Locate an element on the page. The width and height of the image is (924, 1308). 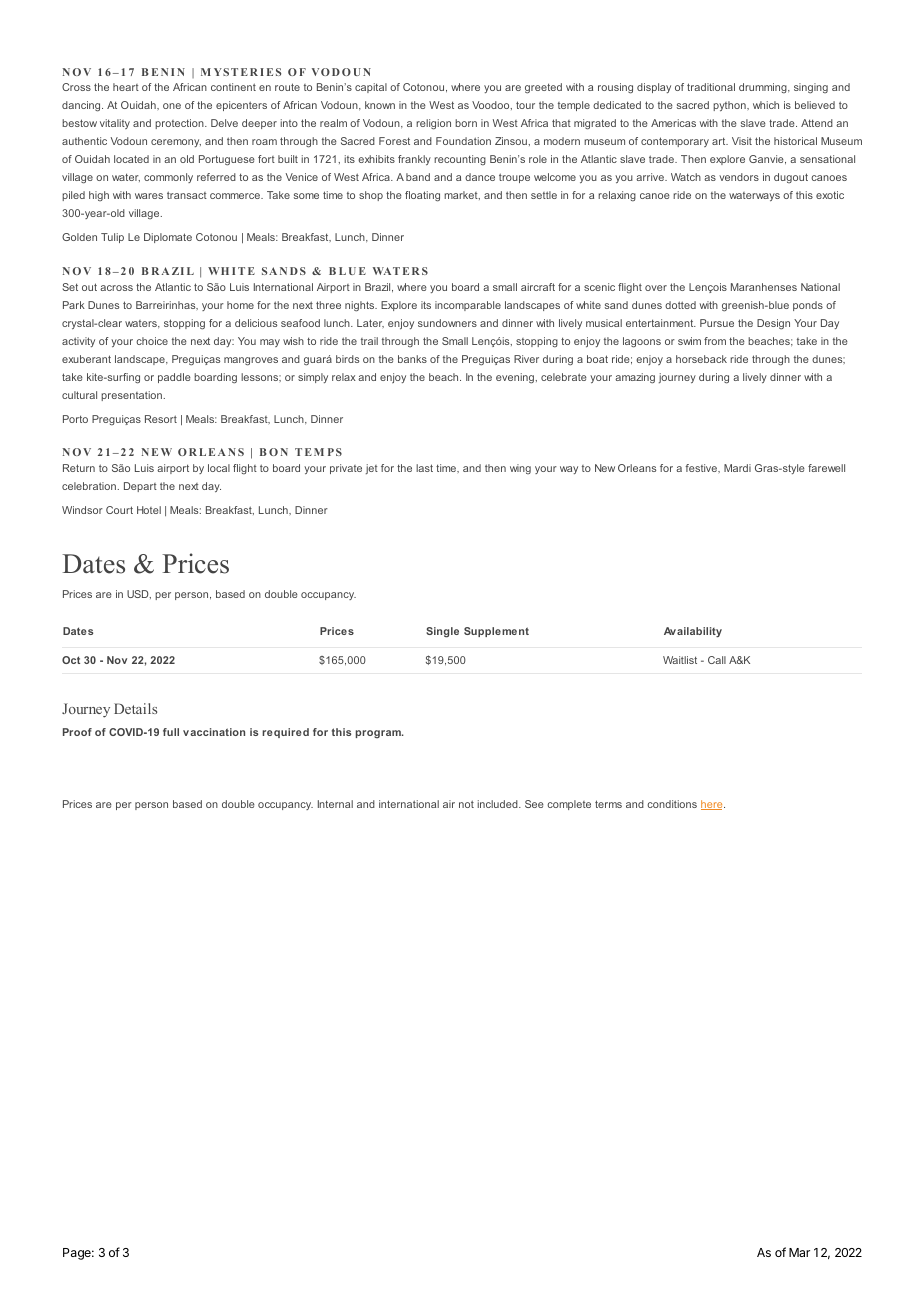
full is located at coordinates (171, 732).
